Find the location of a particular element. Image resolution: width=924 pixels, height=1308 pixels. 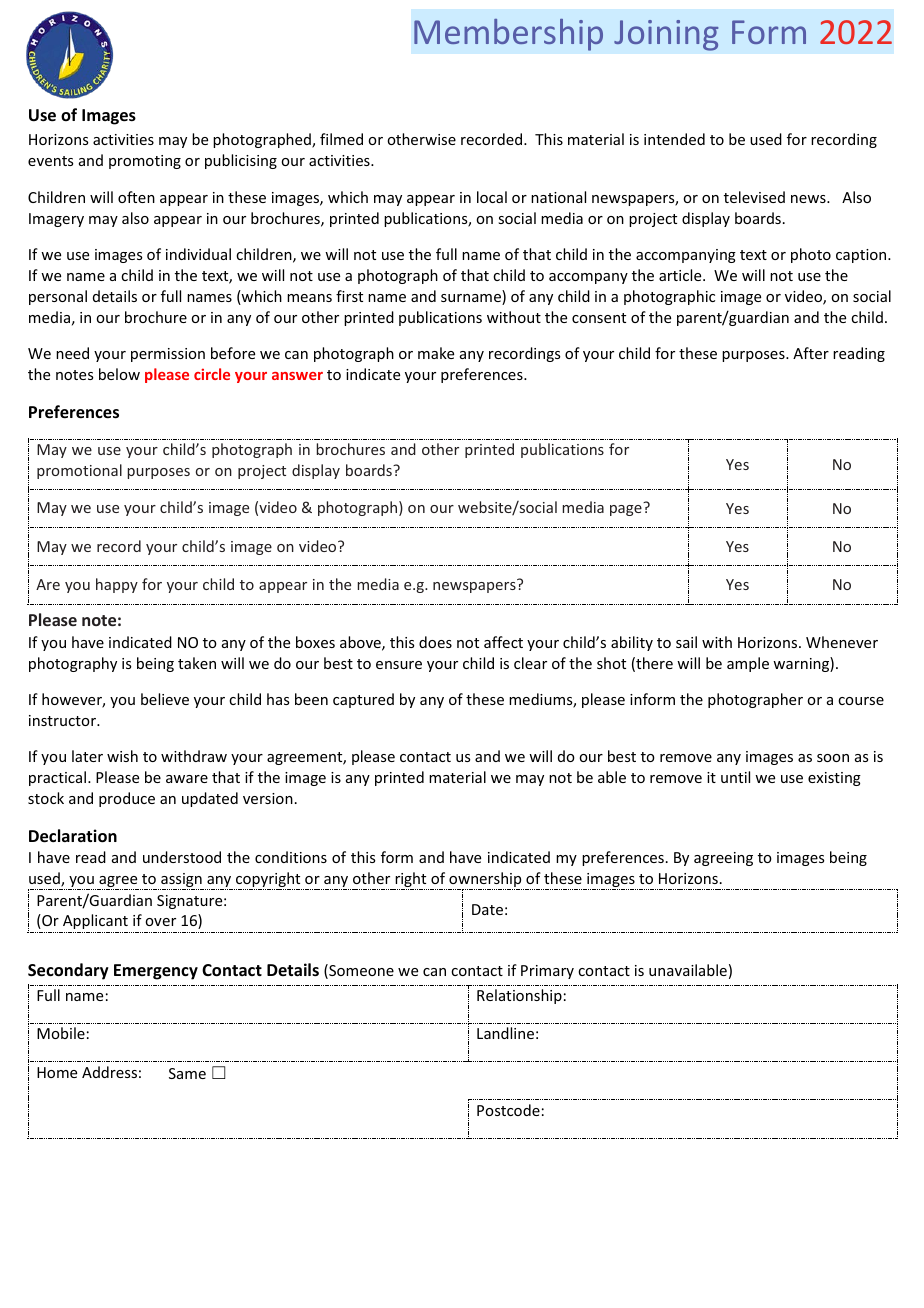

Postcode is located at coordinates (508, 1110).
